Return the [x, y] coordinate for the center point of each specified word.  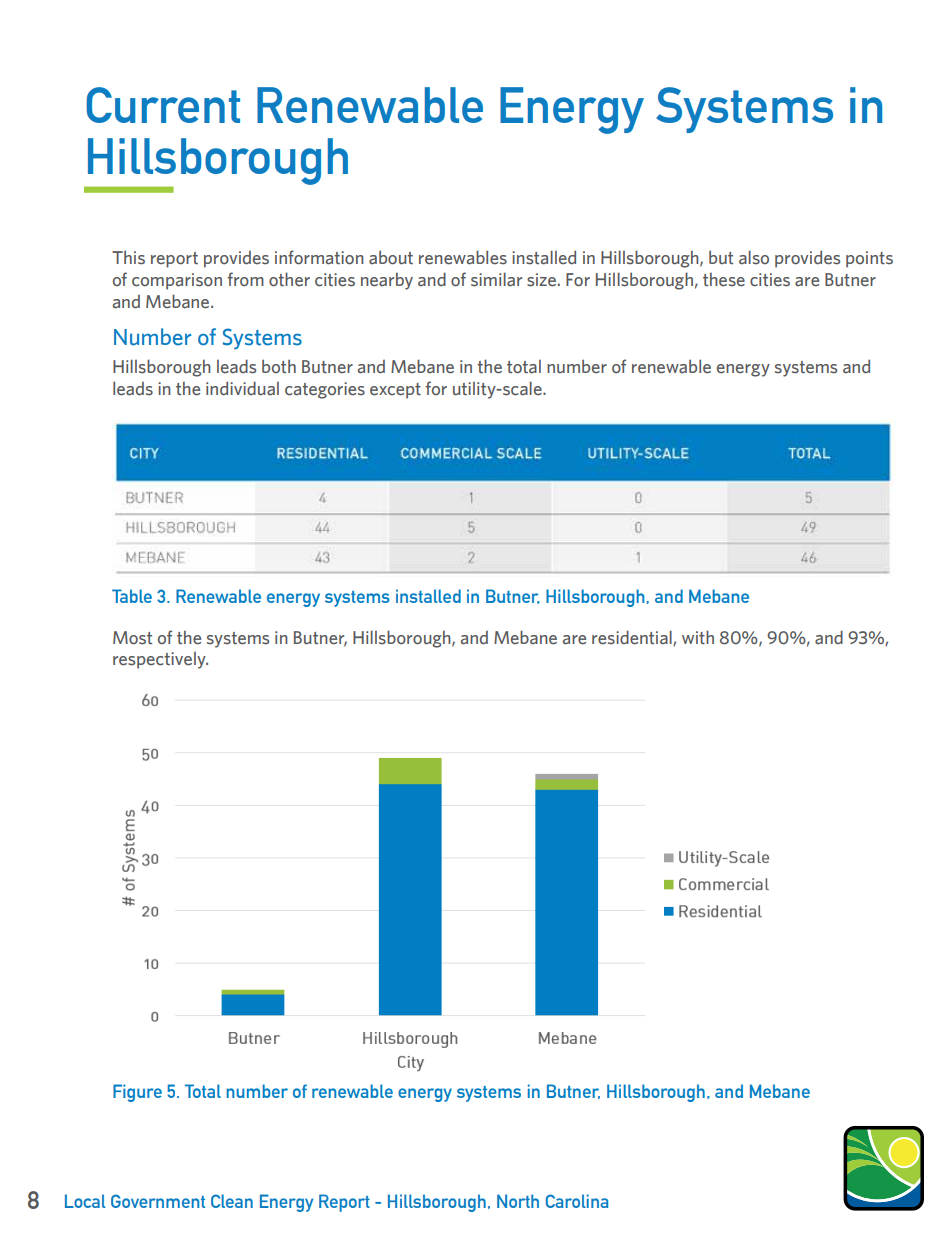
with [698, 637]
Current [163, 105]
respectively [160, 660]
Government [158, 1201]
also [754, 257]
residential [633, 638]
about [391, 257]
